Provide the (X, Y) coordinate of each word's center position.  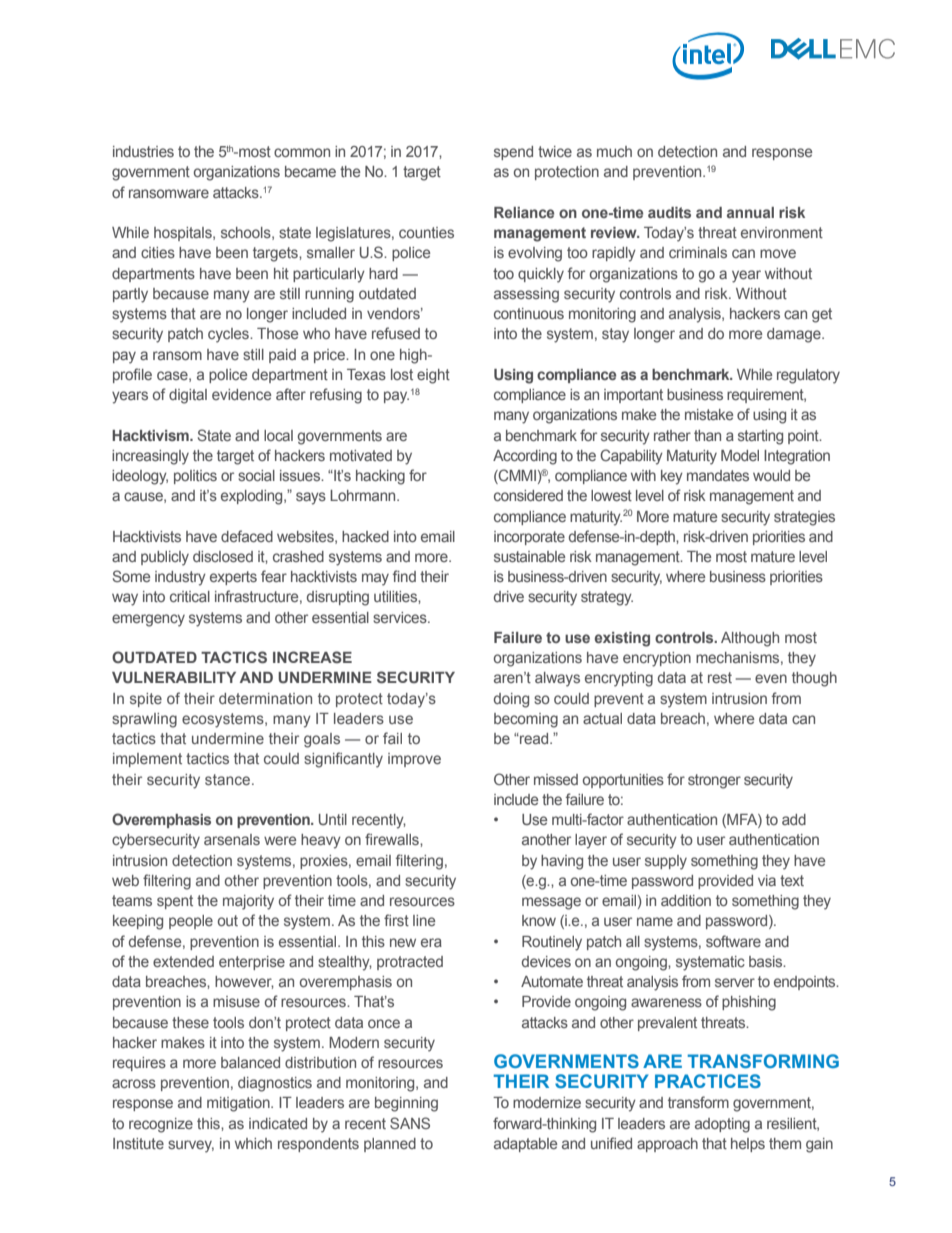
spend (513, 153)
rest (720, 677)
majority (248, 902)
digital (188, 396)
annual (750, 212)
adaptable (525, 1145)
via (767, 880)
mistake (709, 414)
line (424, 920)
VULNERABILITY (174, 677)
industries (143, 151)
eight (433, 376)
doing (511, 700)
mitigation (239, 1104)
